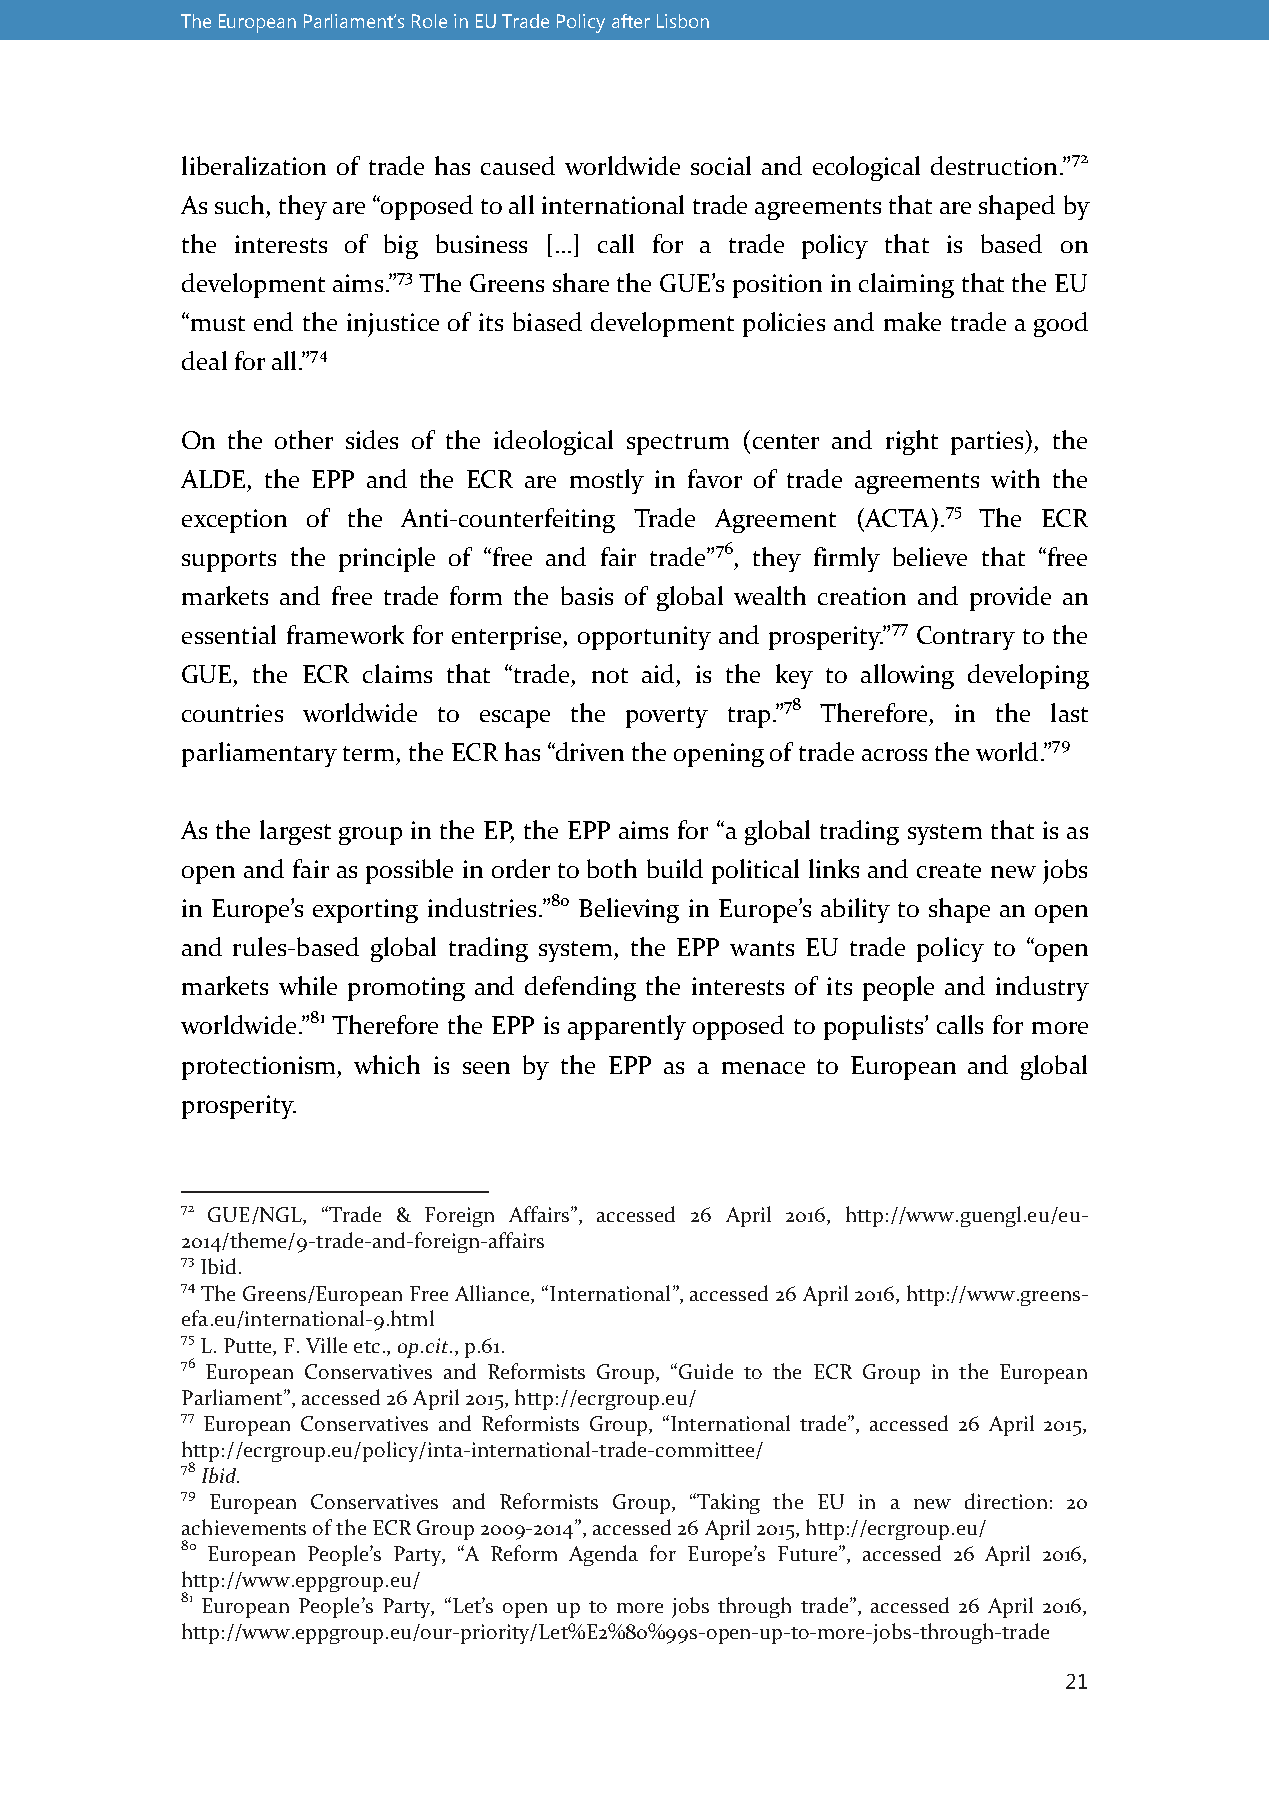  Describe the element at coordinates (234, 521) in the screenshot. I see `exception` at that location.
